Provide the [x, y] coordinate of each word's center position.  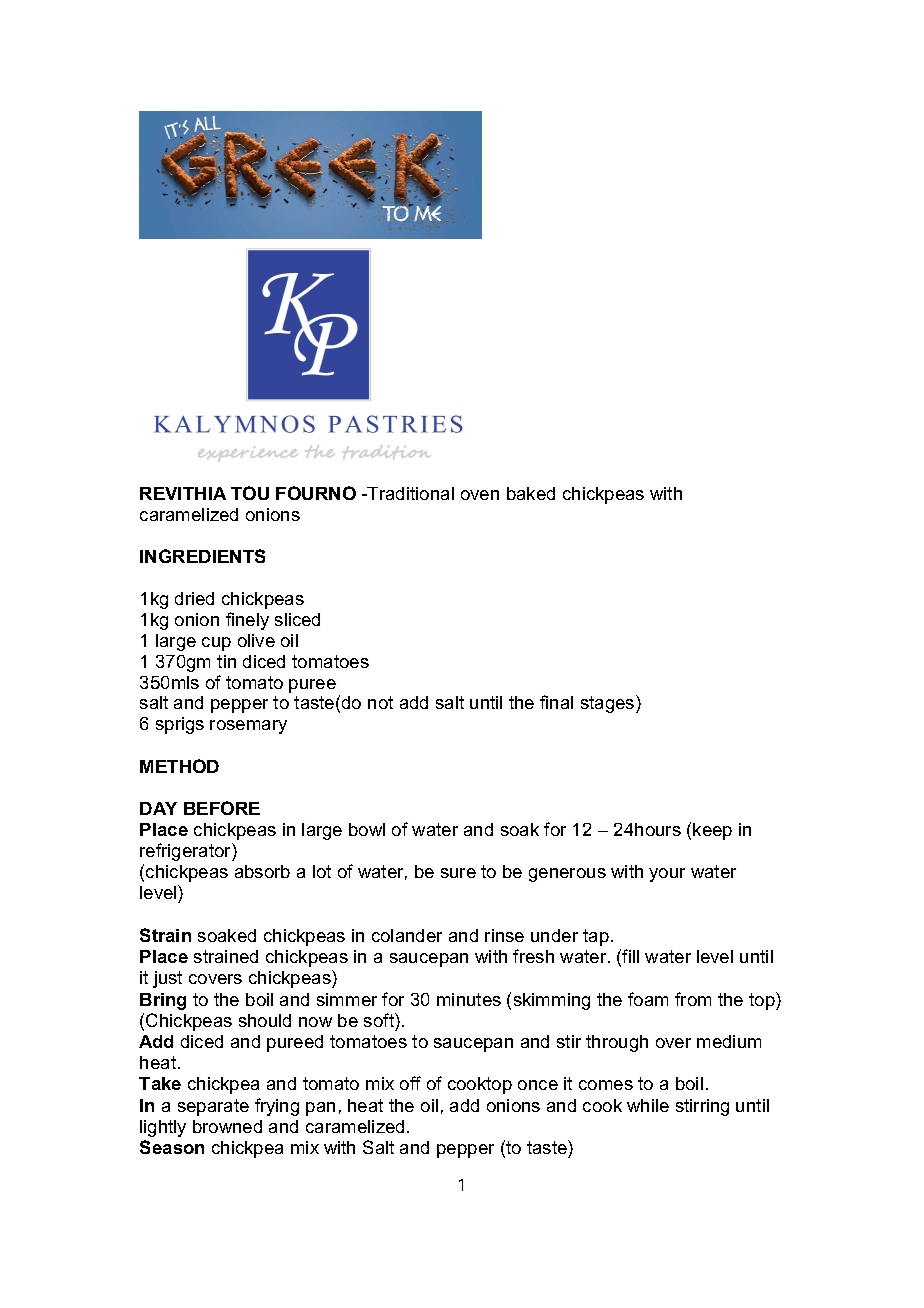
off [410, 1083]
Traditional [410, 493]
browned [227, 1126]
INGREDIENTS [202, 556]
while [648, 1105]
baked [531, 493]
